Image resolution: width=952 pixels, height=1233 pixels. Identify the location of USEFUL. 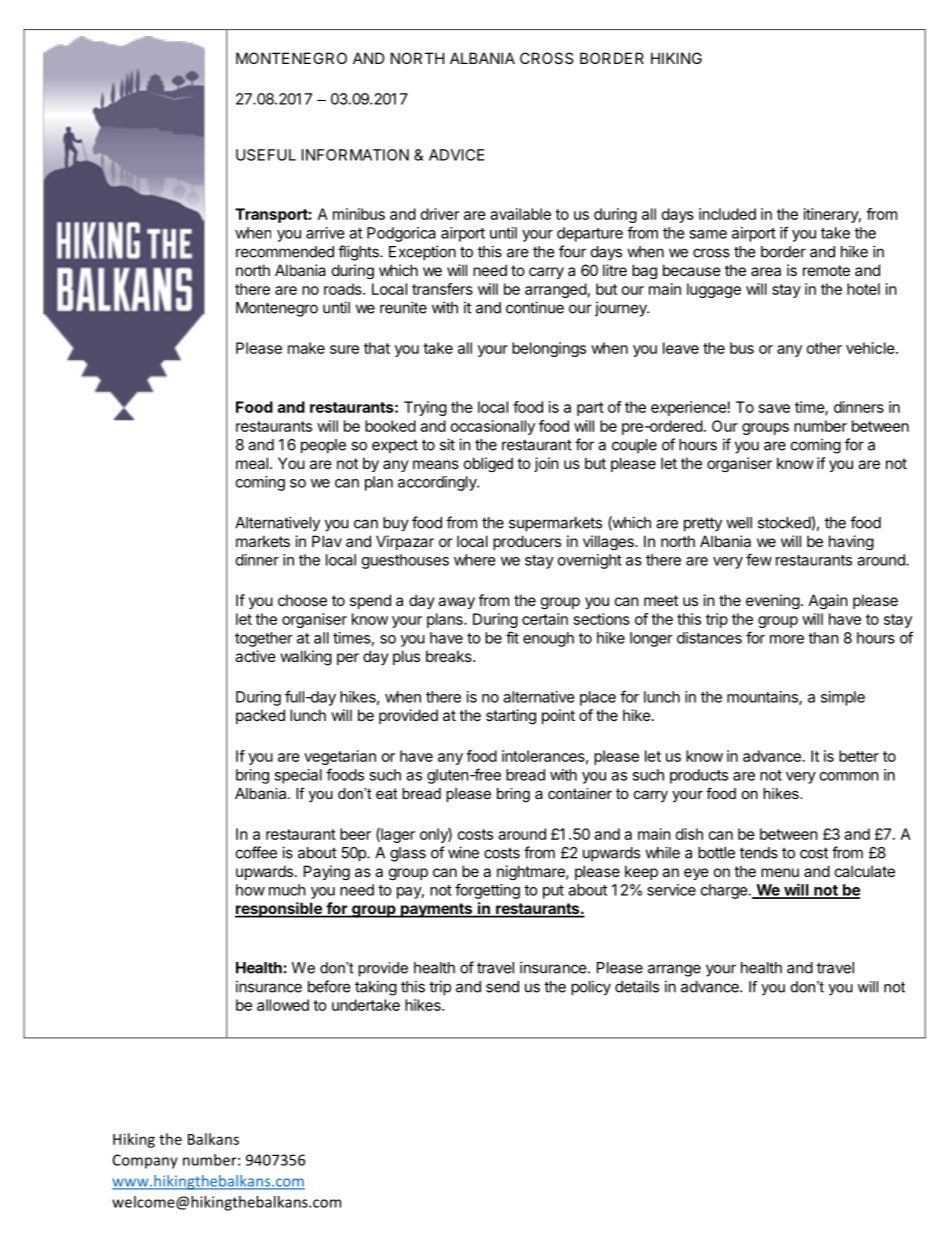
(266, 155).
